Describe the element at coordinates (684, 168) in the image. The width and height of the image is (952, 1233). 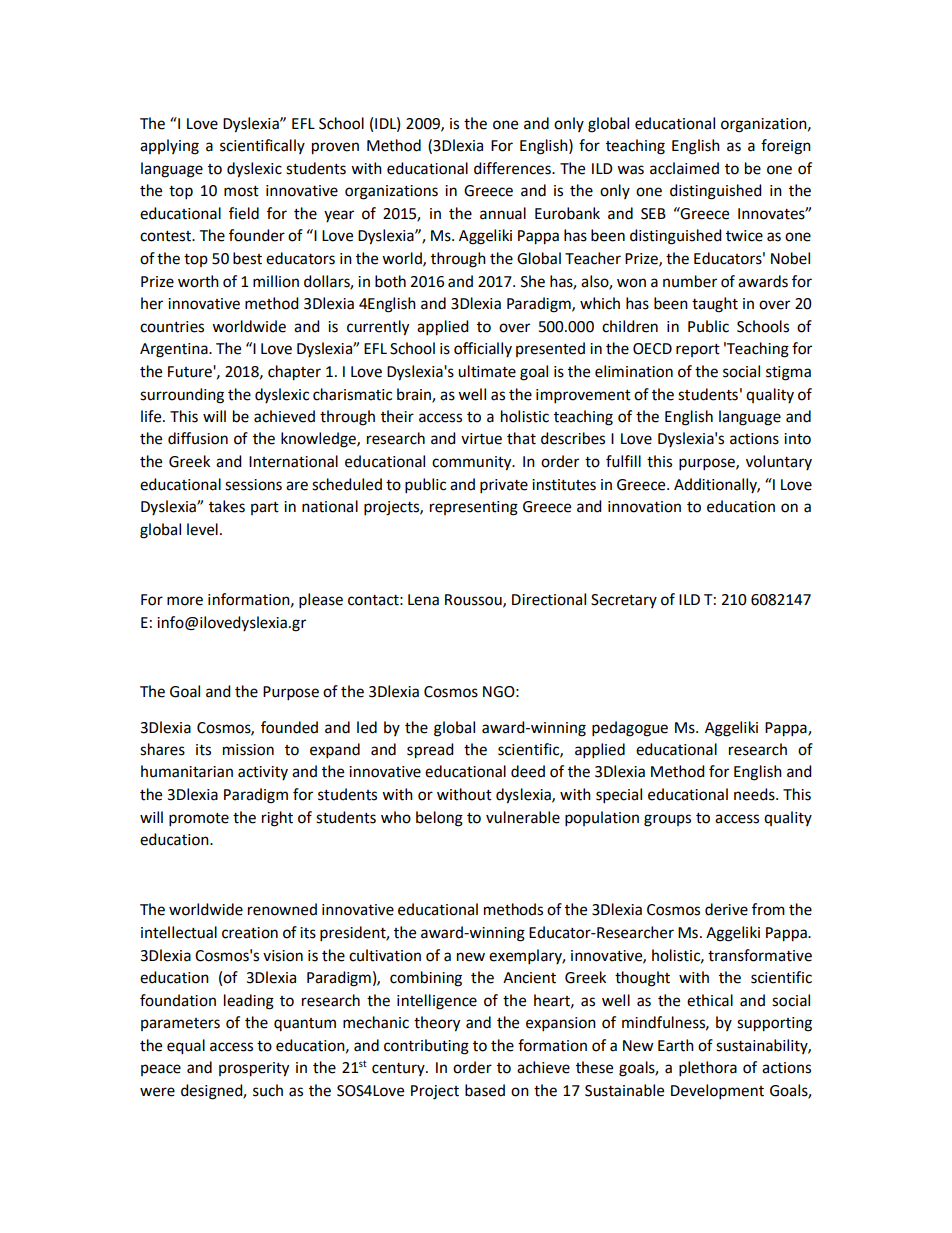
I see `acclaimed` at that location.
